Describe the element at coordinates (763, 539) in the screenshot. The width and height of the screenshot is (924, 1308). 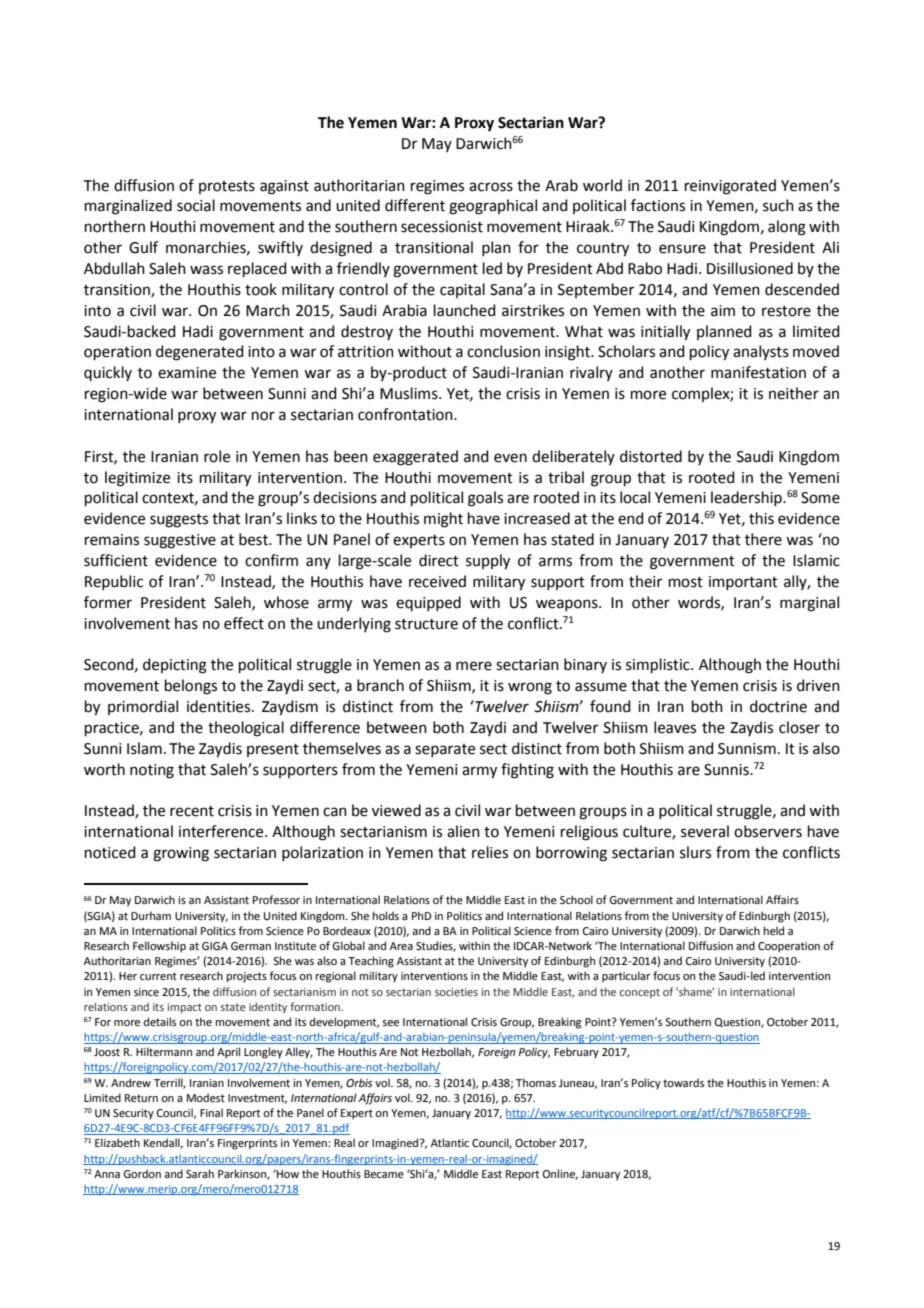
I see `there` at that location.
